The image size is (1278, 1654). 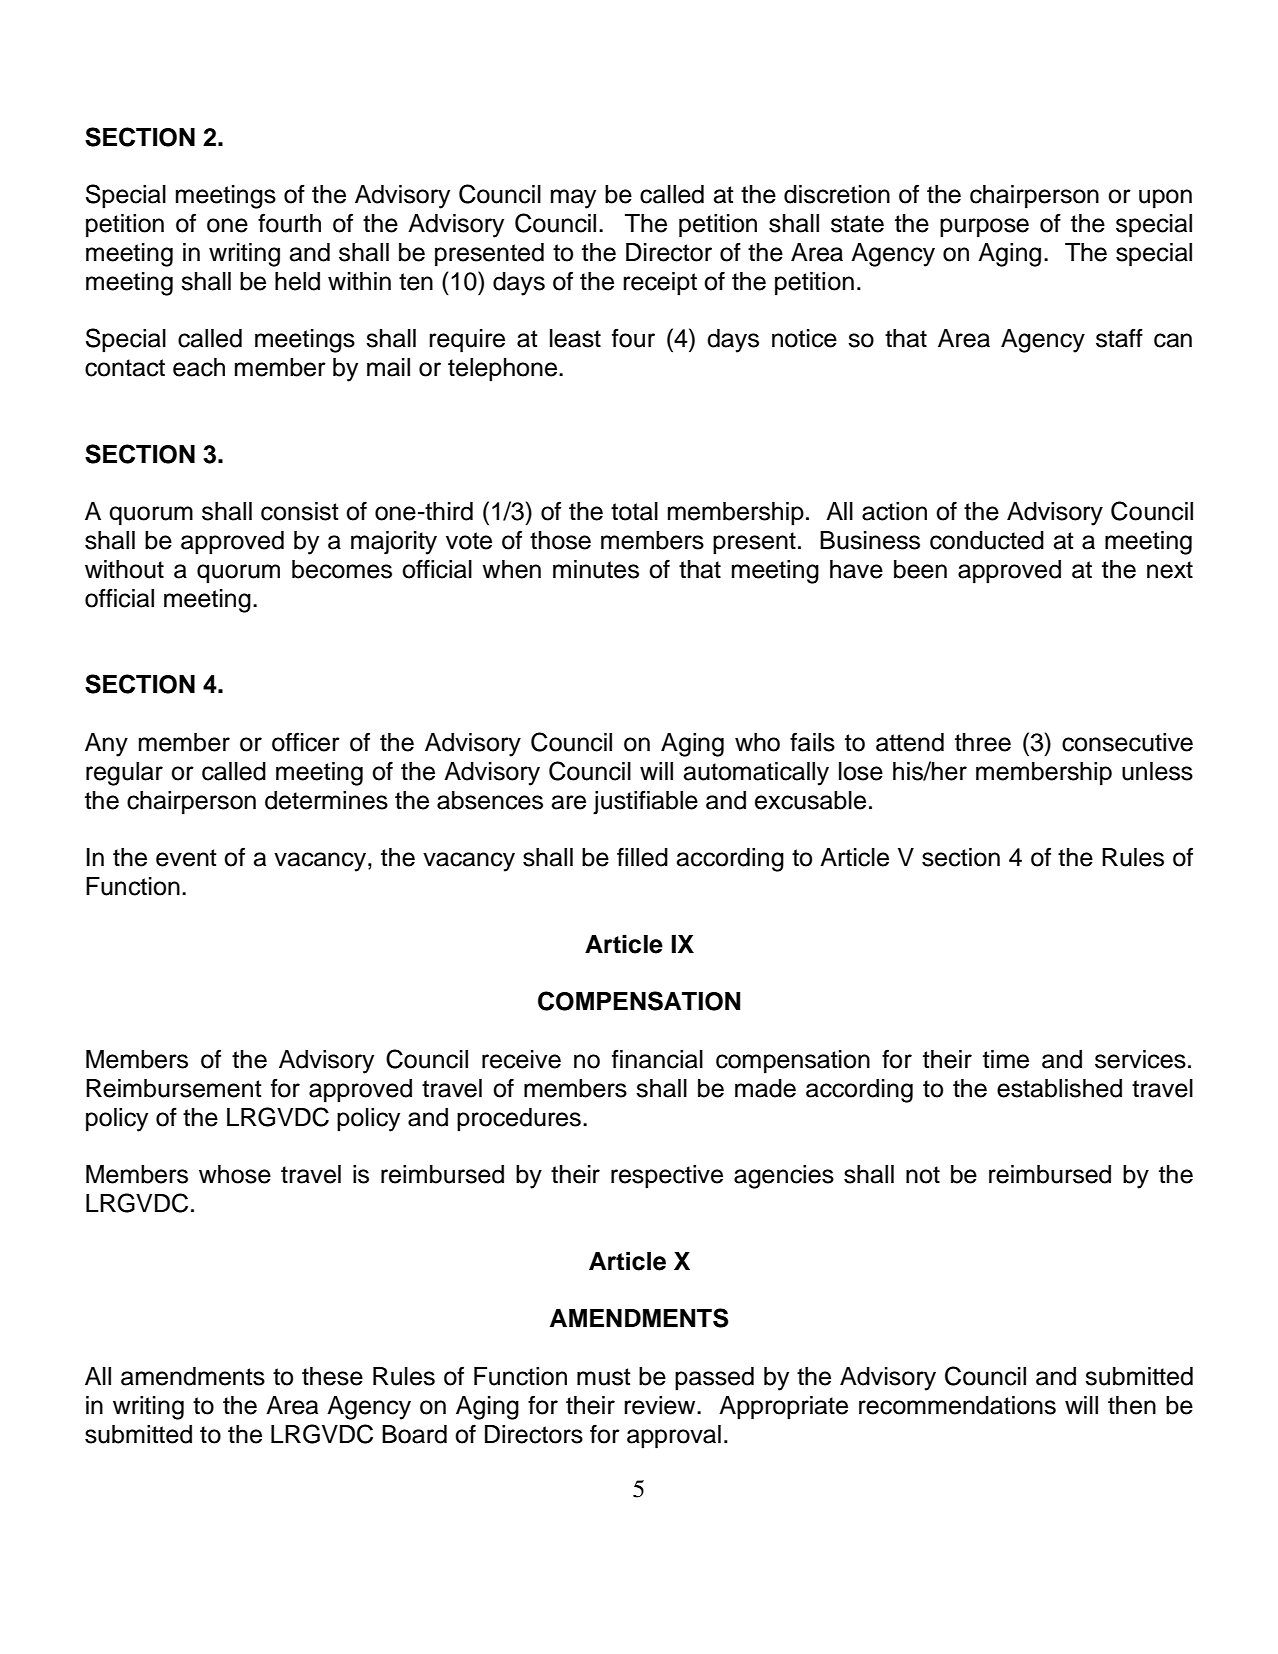 What do you see at coordinates (987, 540) in the screenshot?
I see `conducted` at bounding box center [987, 540].
